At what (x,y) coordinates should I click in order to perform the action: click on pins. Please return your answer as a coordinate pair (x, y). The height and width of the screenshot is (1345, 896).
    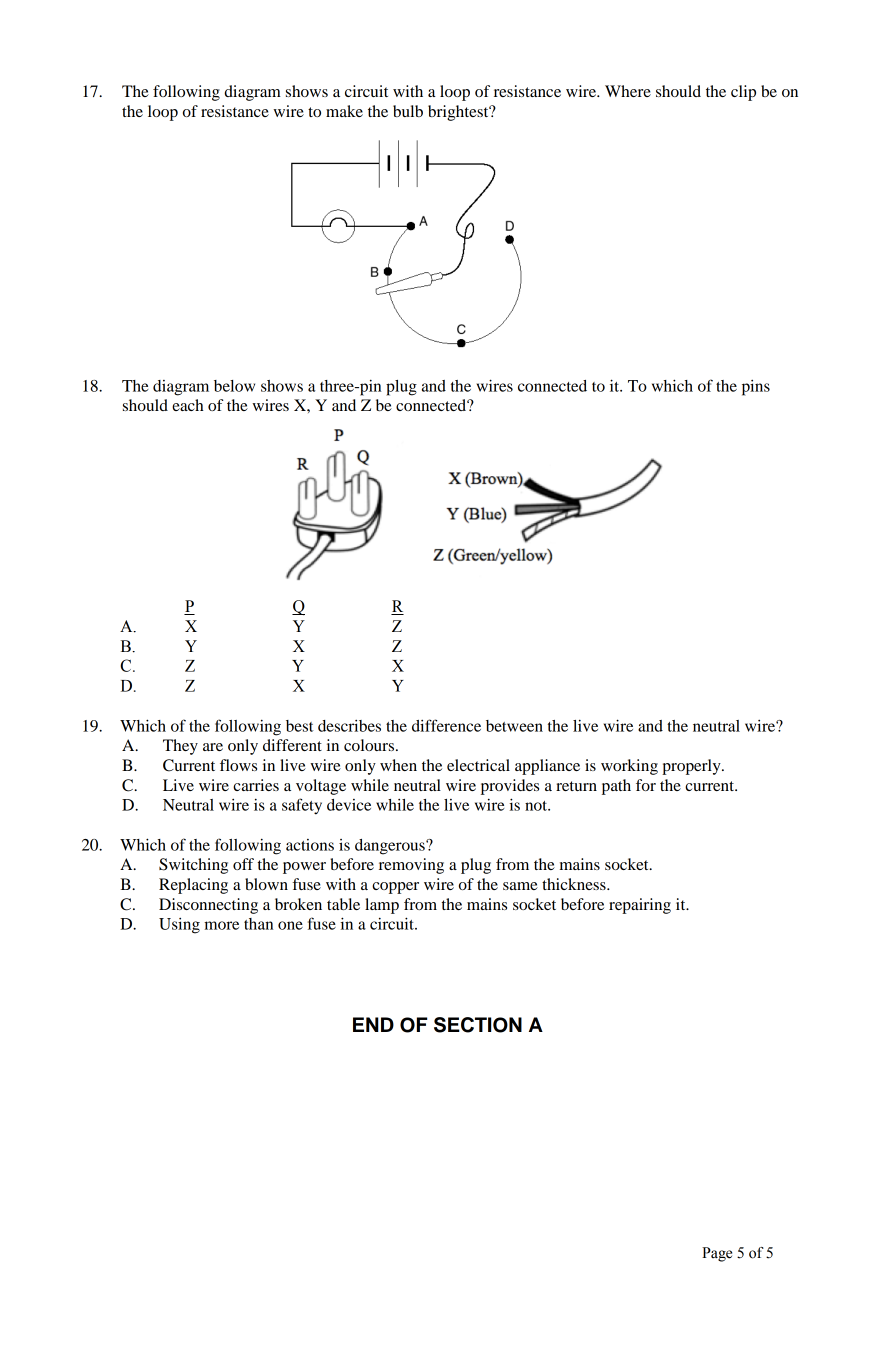
    Looking at the image, I should click on (756, 388).
